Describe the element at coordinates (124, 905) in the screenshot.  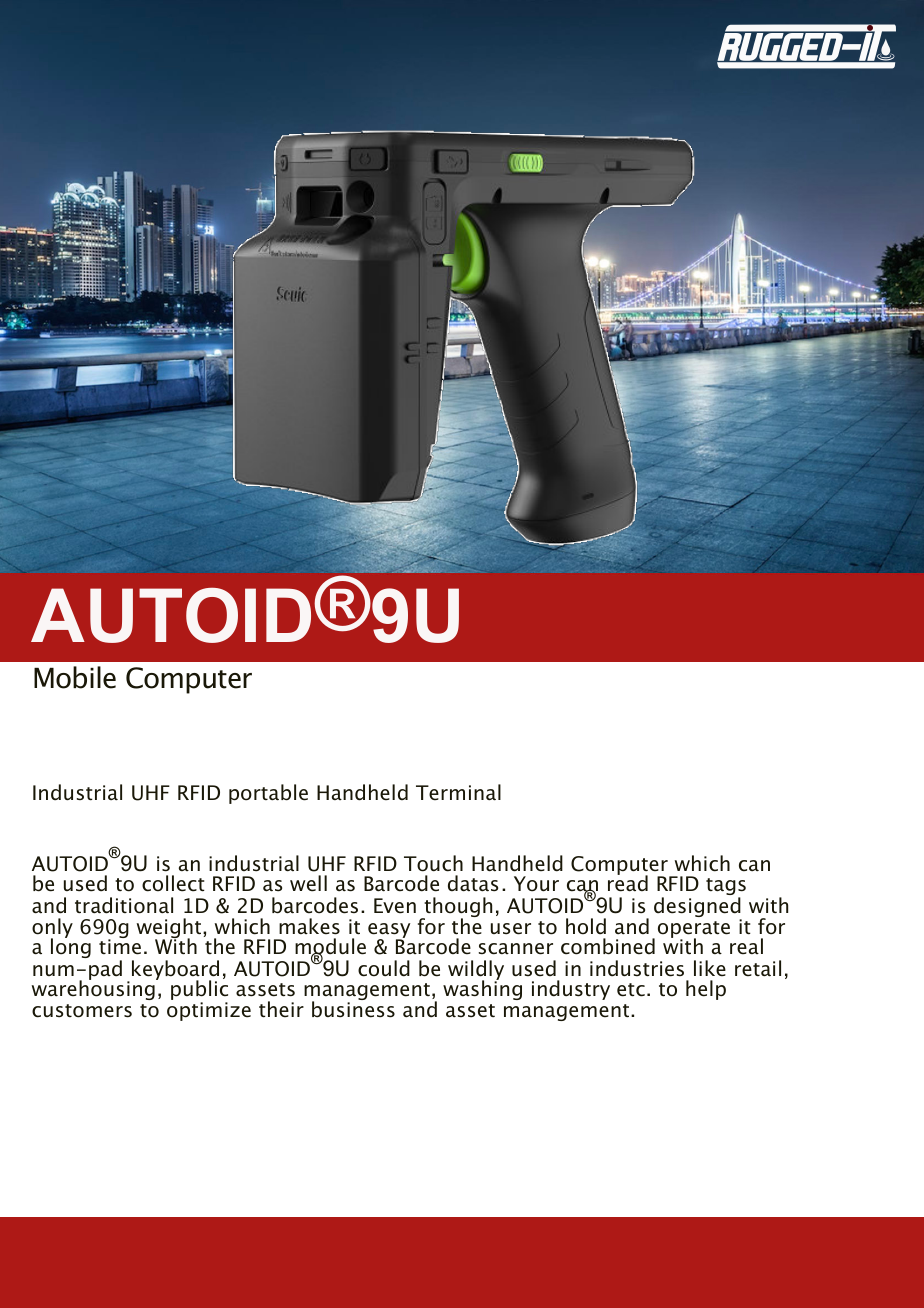
I see `traditional` at that location.
